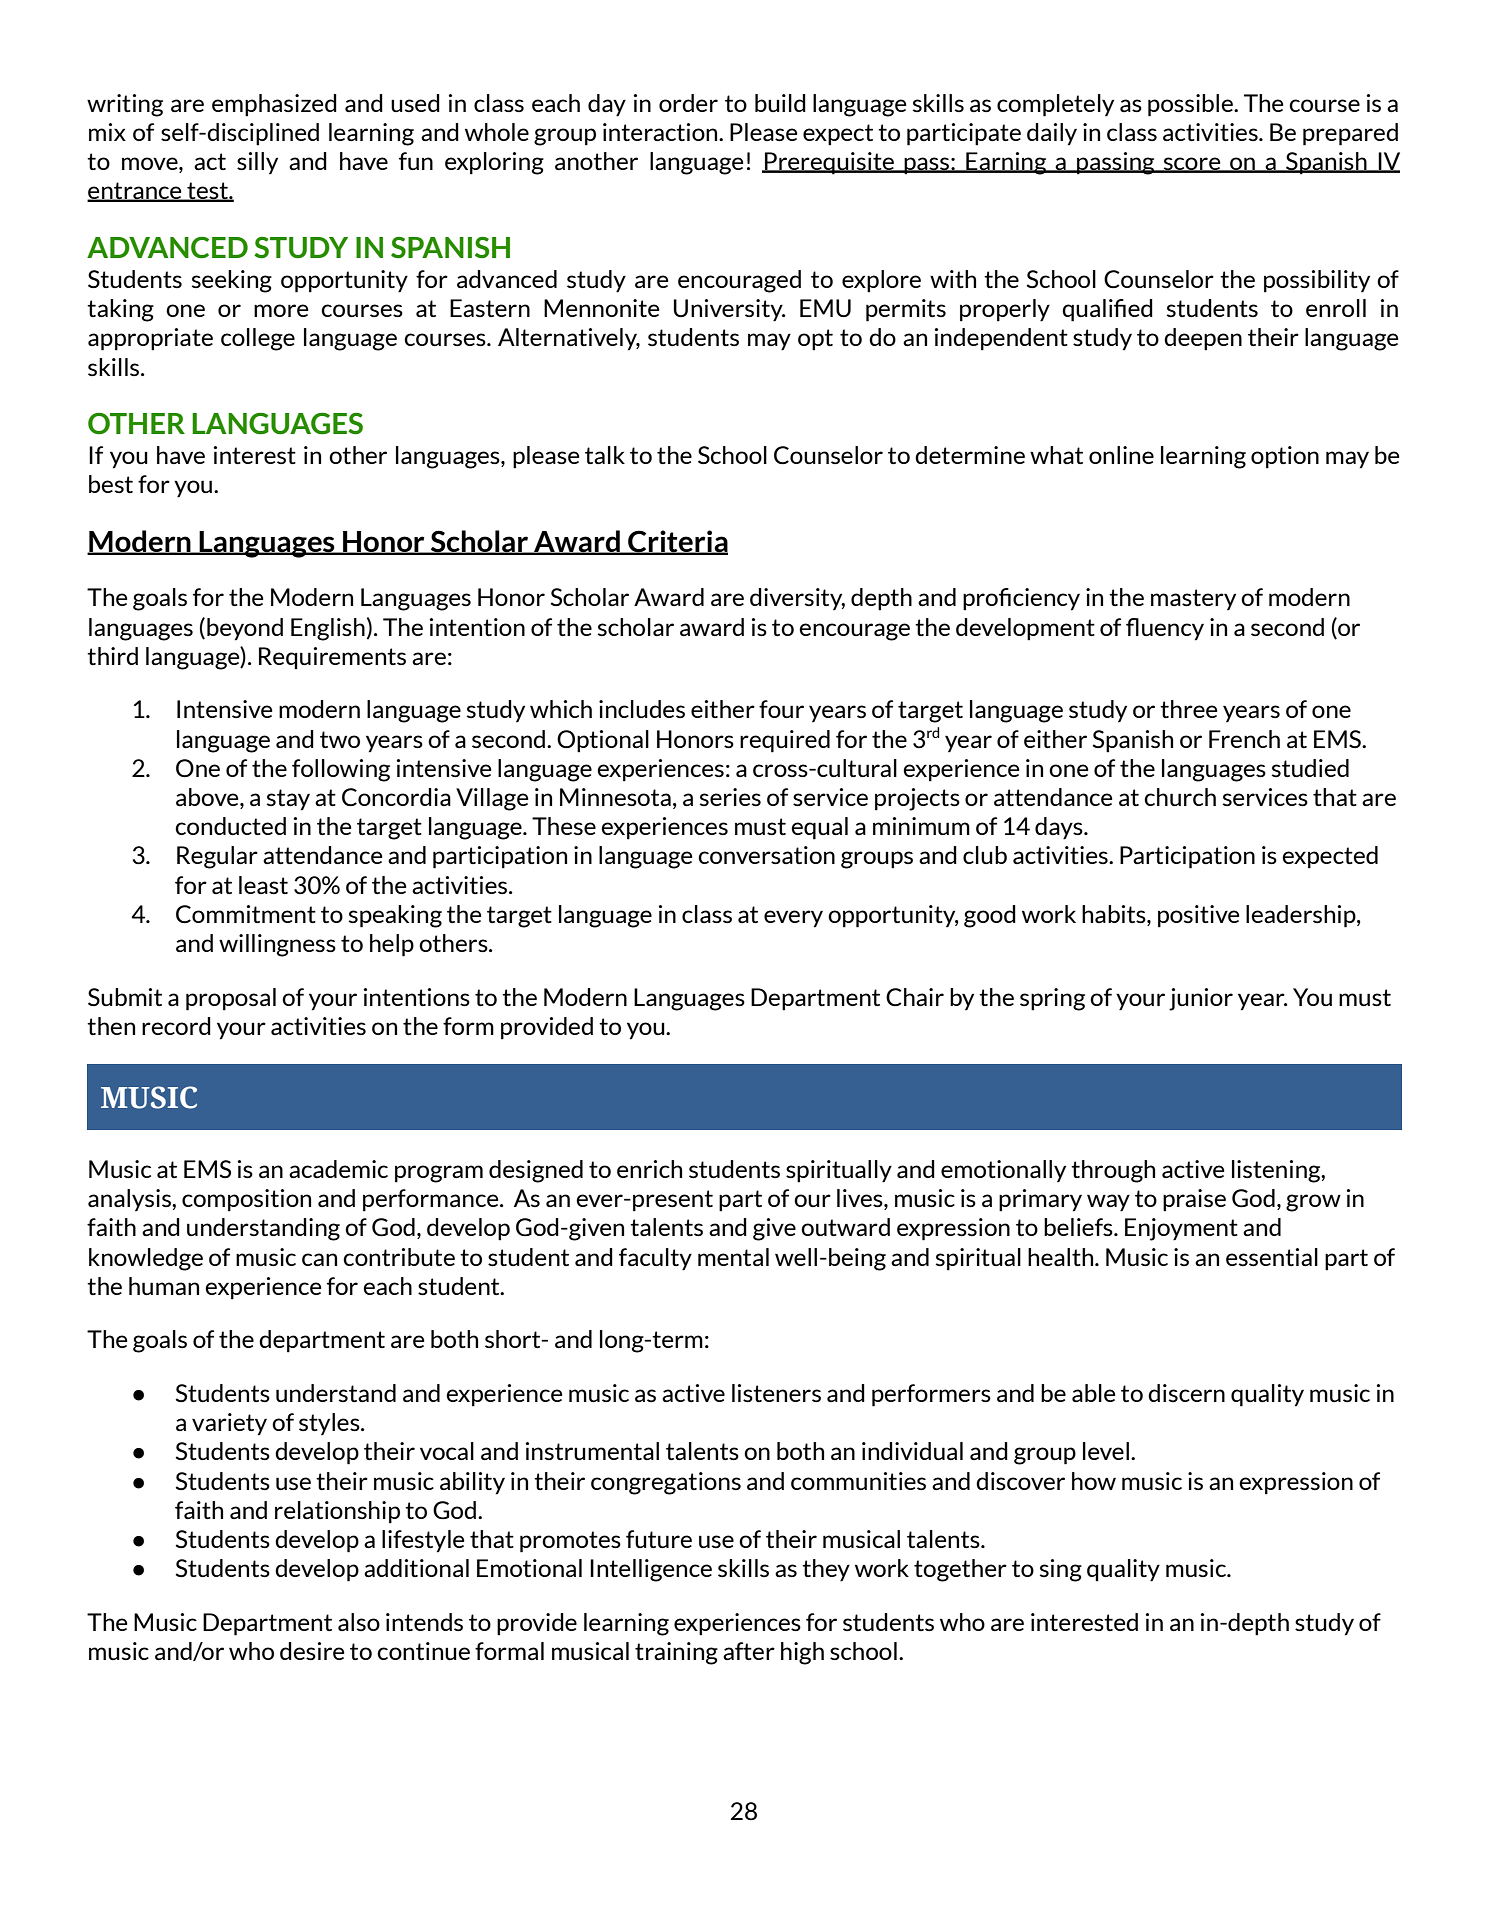  What do you see at coordinates (257, 163) in the image?
I see `silly` at bounding box center [257, 163].
